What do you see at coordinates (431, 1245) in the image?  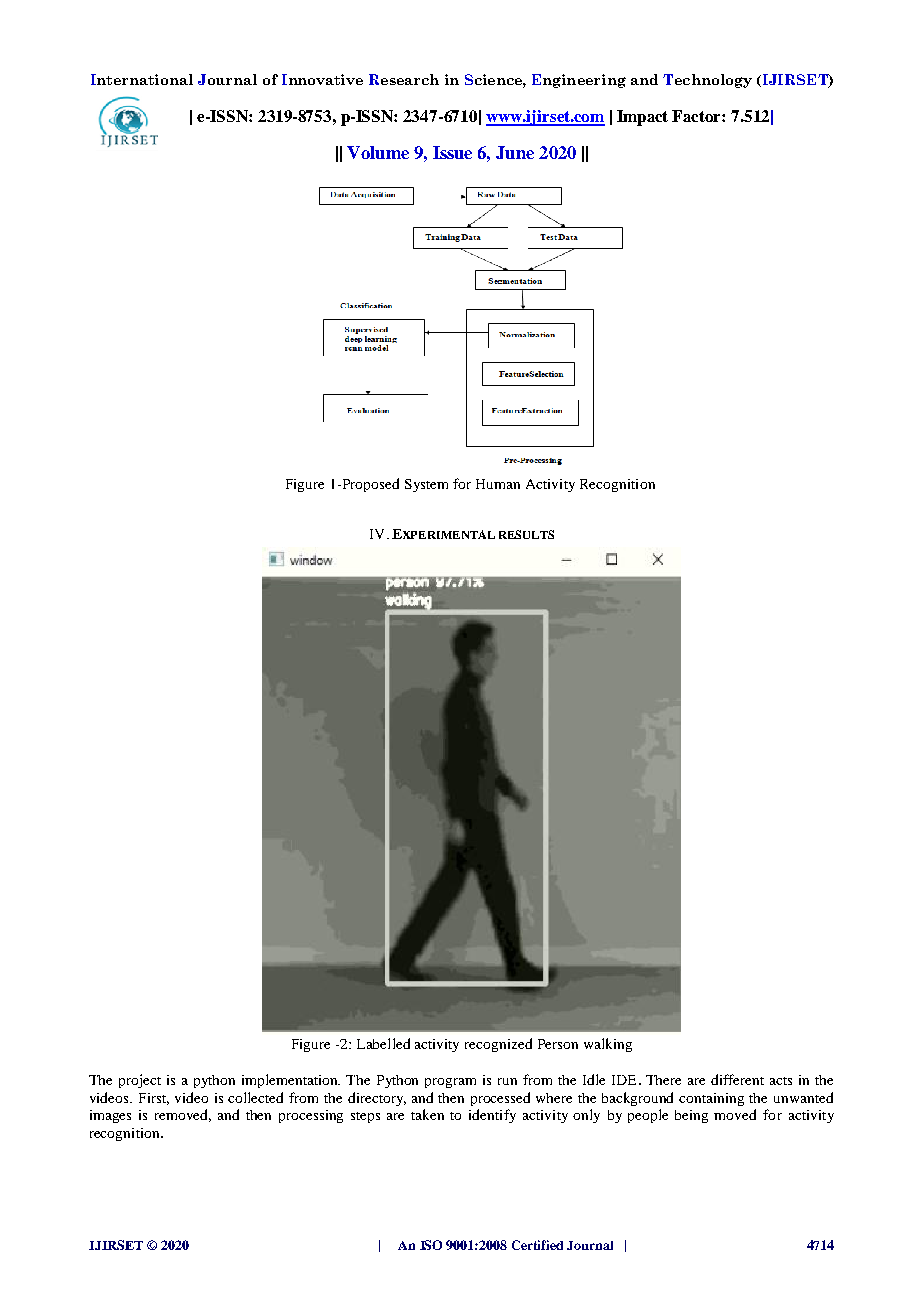 I see `ISO` at bounding box center [431, 1245].
